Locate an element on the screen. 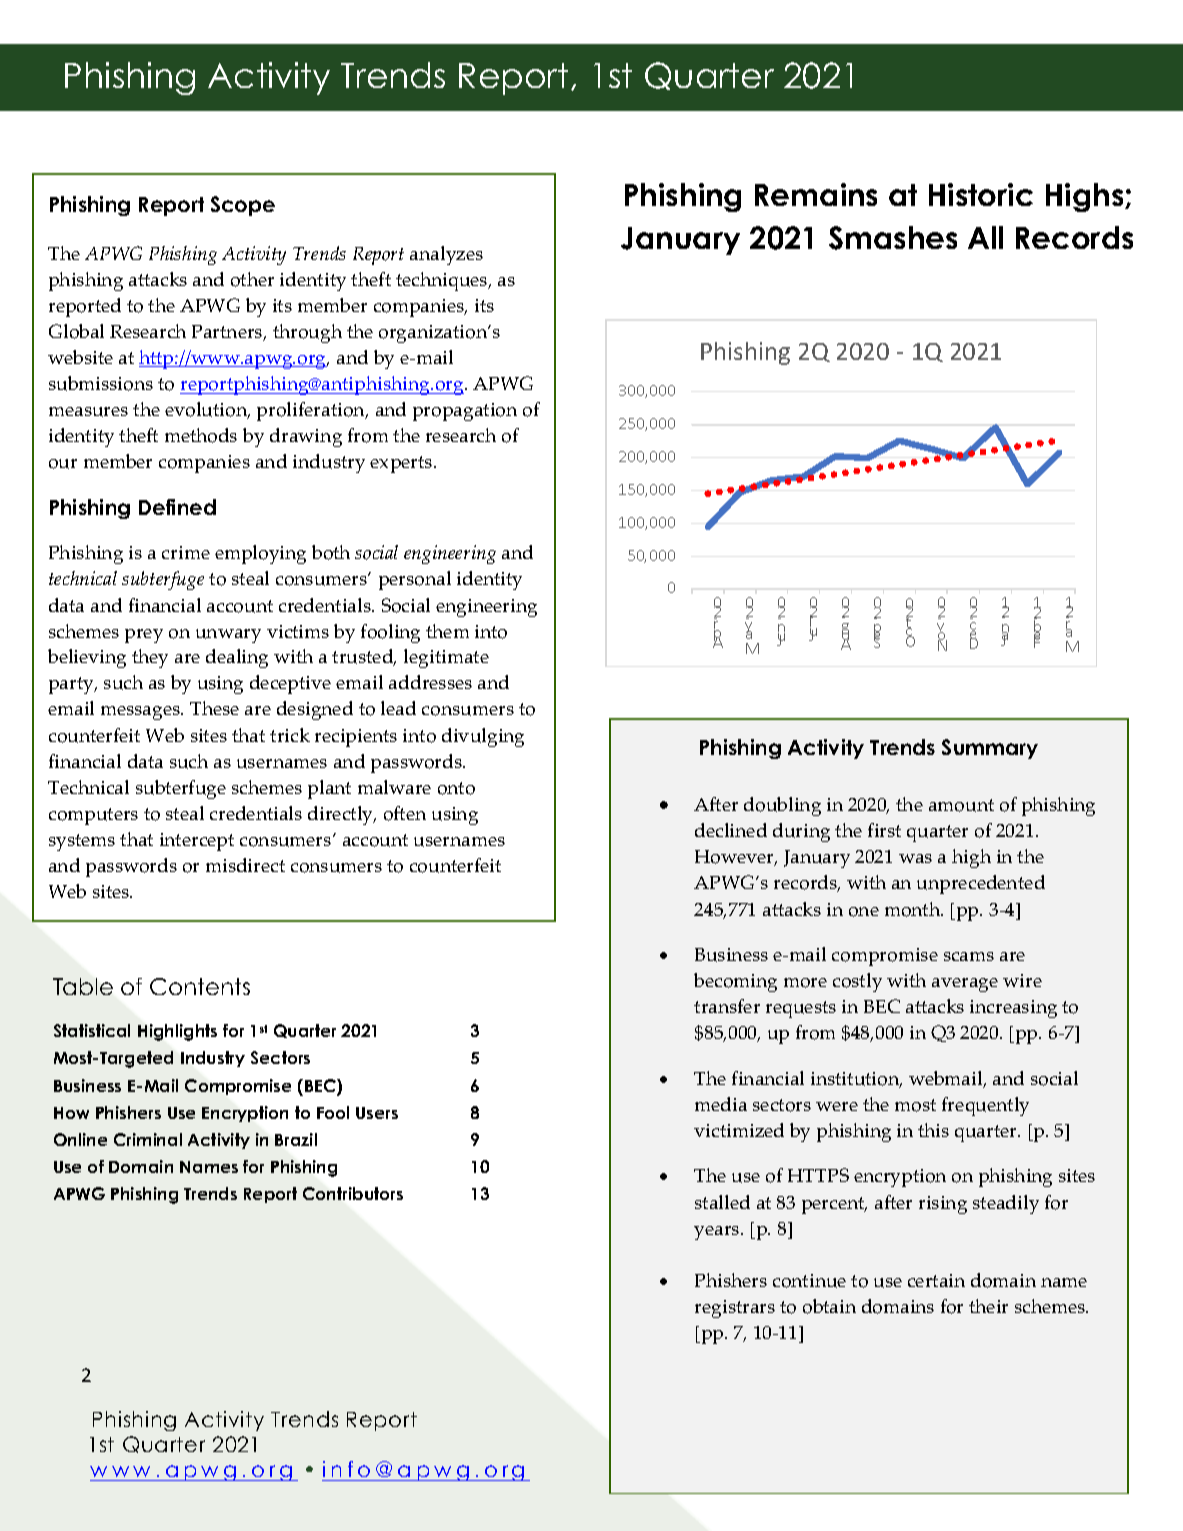 The height and width of the screenshot is (1531, 1183). Scope is located at coordinates (243, 206).
